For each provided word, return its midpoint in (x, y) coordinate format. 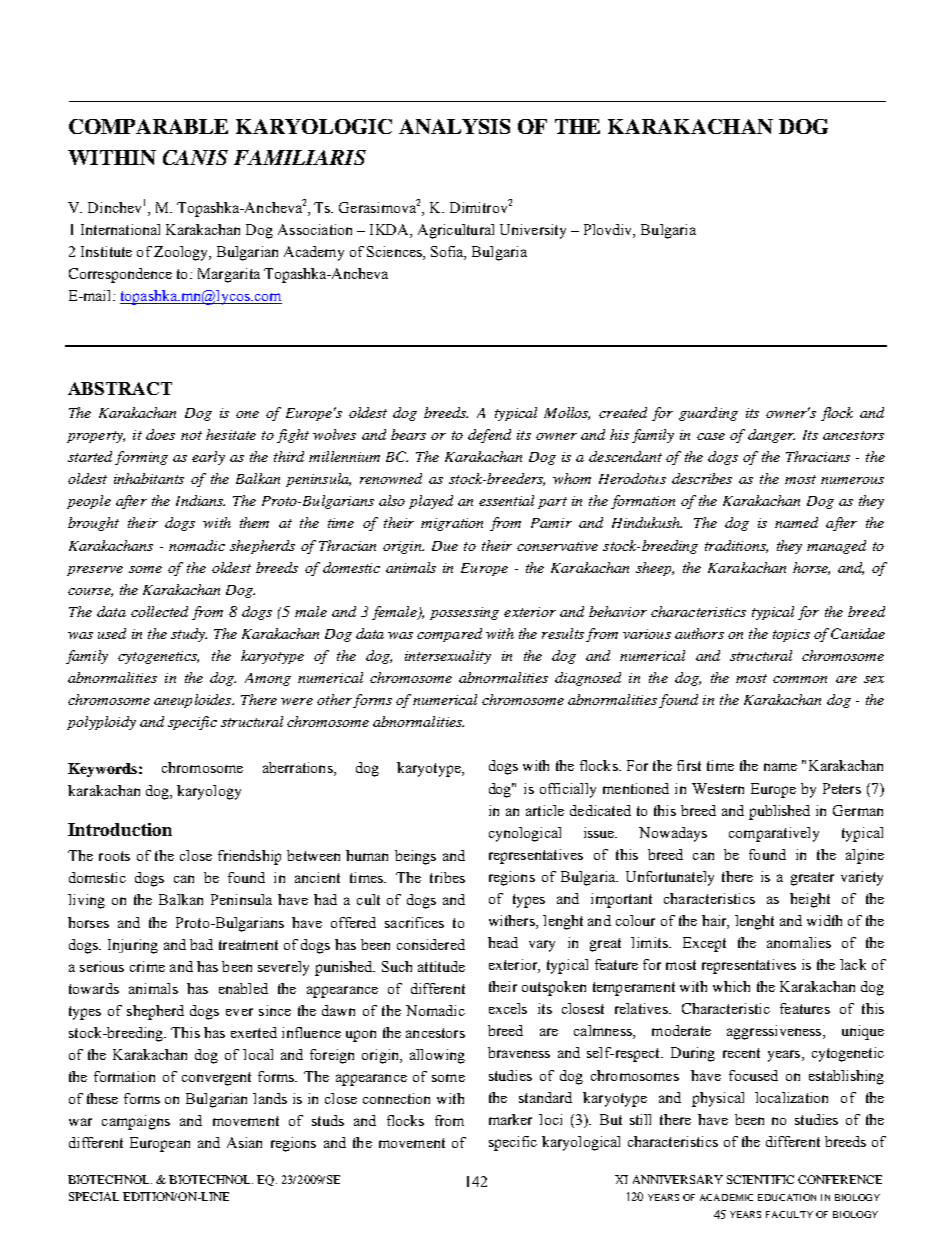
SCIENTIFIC (760, 1179)
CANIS (195, 157)
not (191, 435)
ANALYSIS (454, 126)
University (533, 231)
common (800, 679)
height (810, 900)
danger (771, 436)
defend (489, 436)
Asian (244, 1142)
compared (449, 635)
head (503, 942)
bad (201, 944)
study (189, 635)
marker (510, 1119)
